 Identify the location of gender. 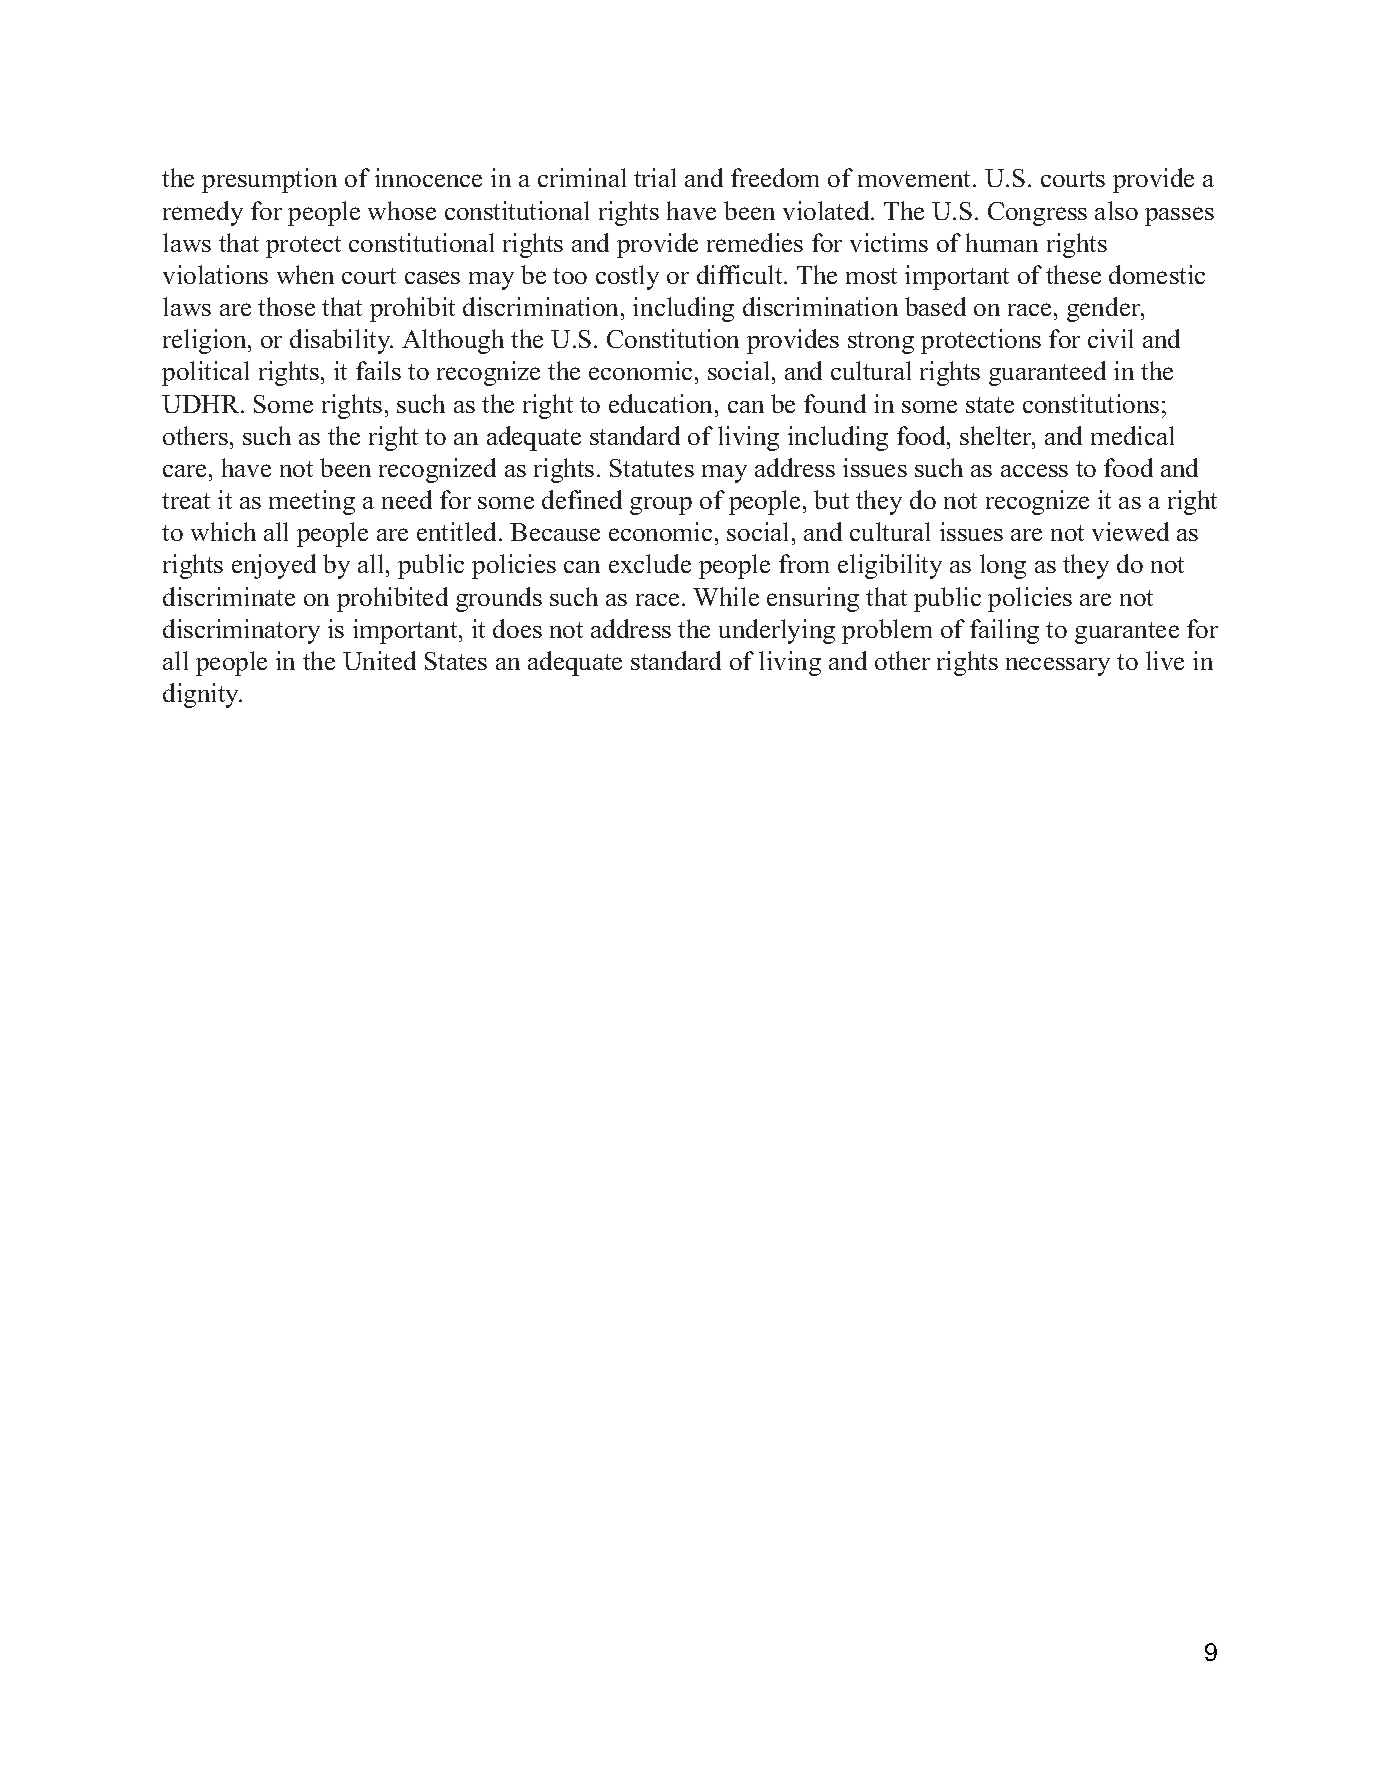
(1104, 309).
